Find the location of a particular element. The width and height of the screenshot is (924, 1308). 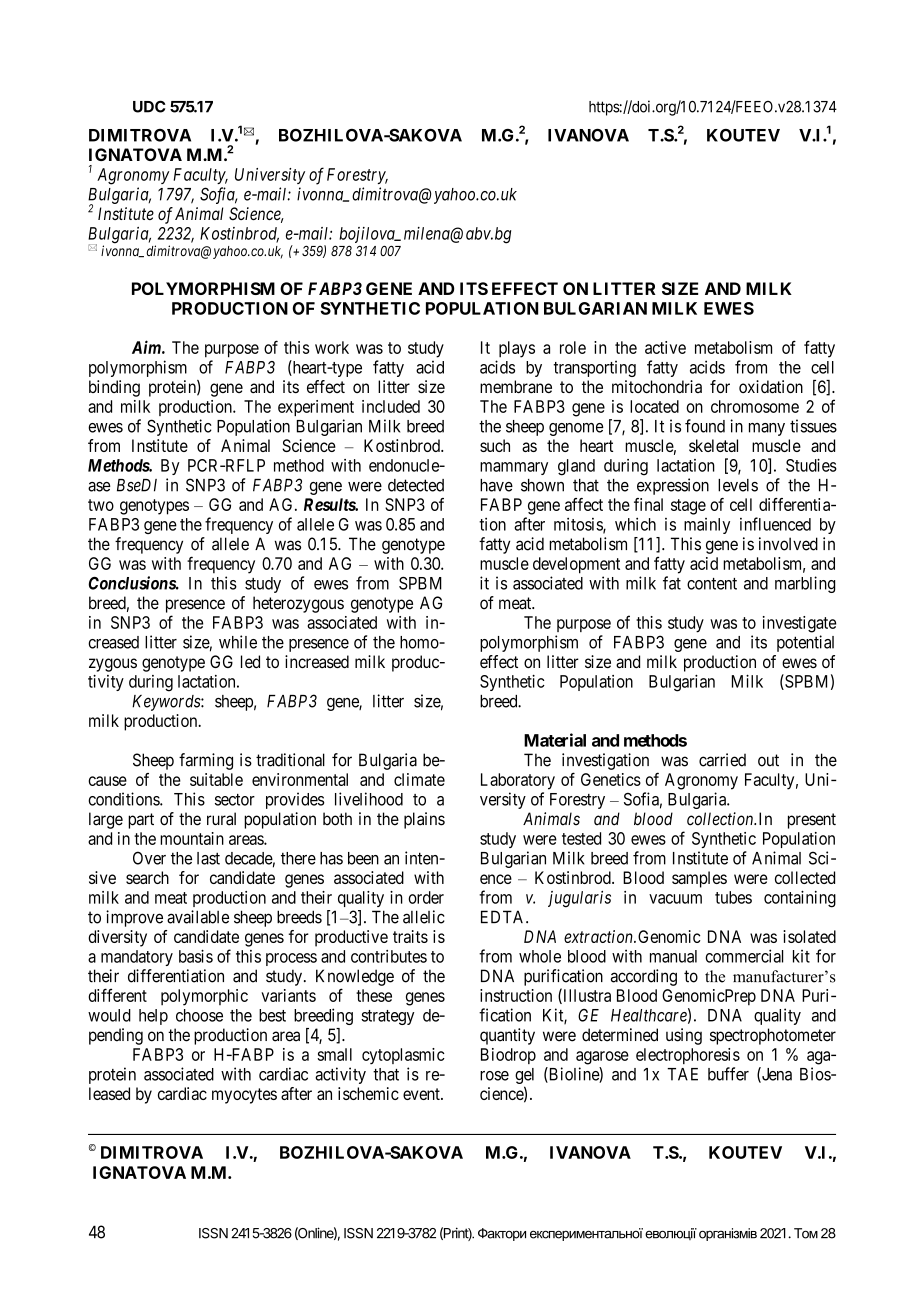

binding is located at coordinates (114, 388).
